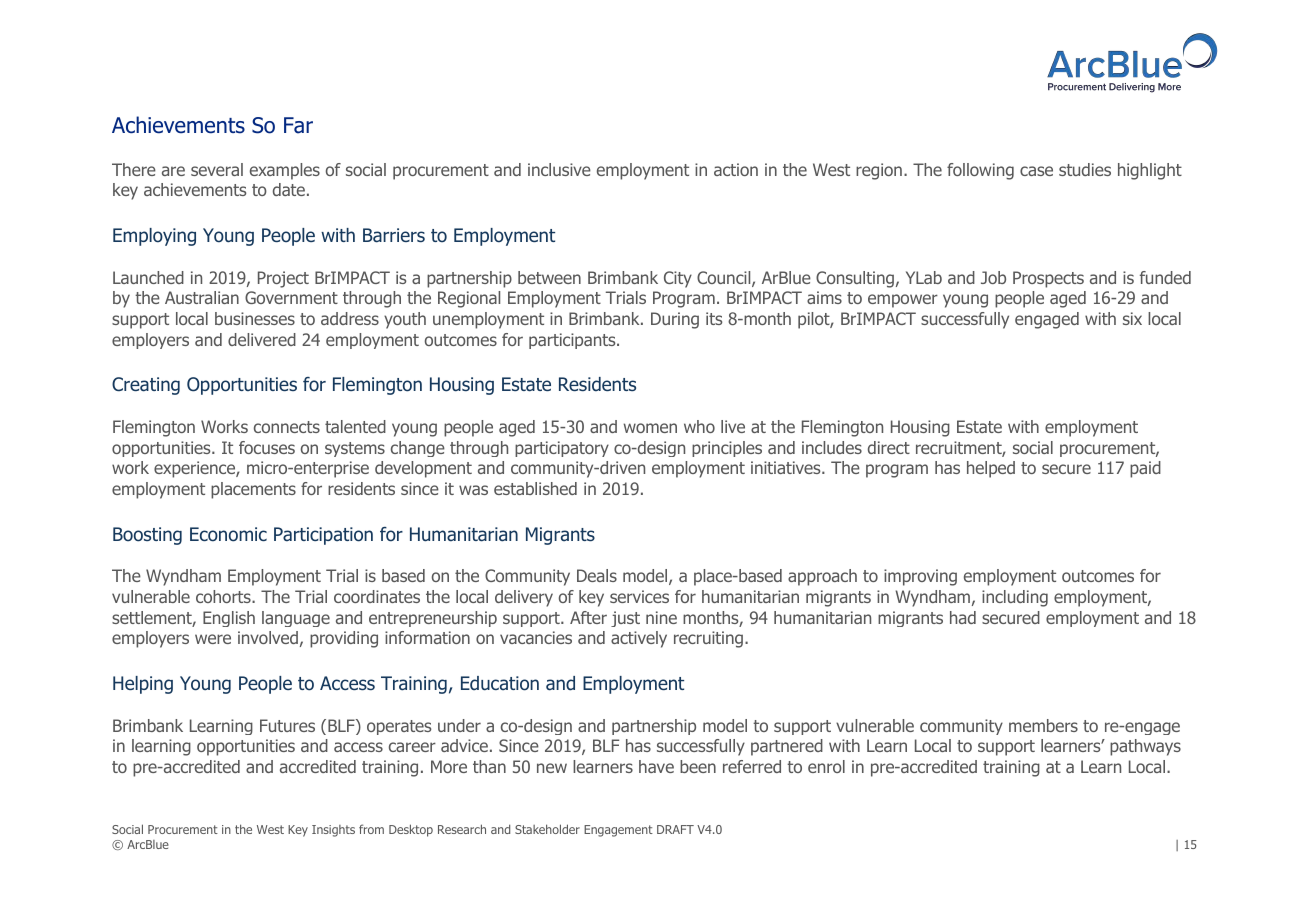 The image size is (1308, 924). Describe the element at coordinates (333, 831) in the screenshot. I see `Insights` at that location.
